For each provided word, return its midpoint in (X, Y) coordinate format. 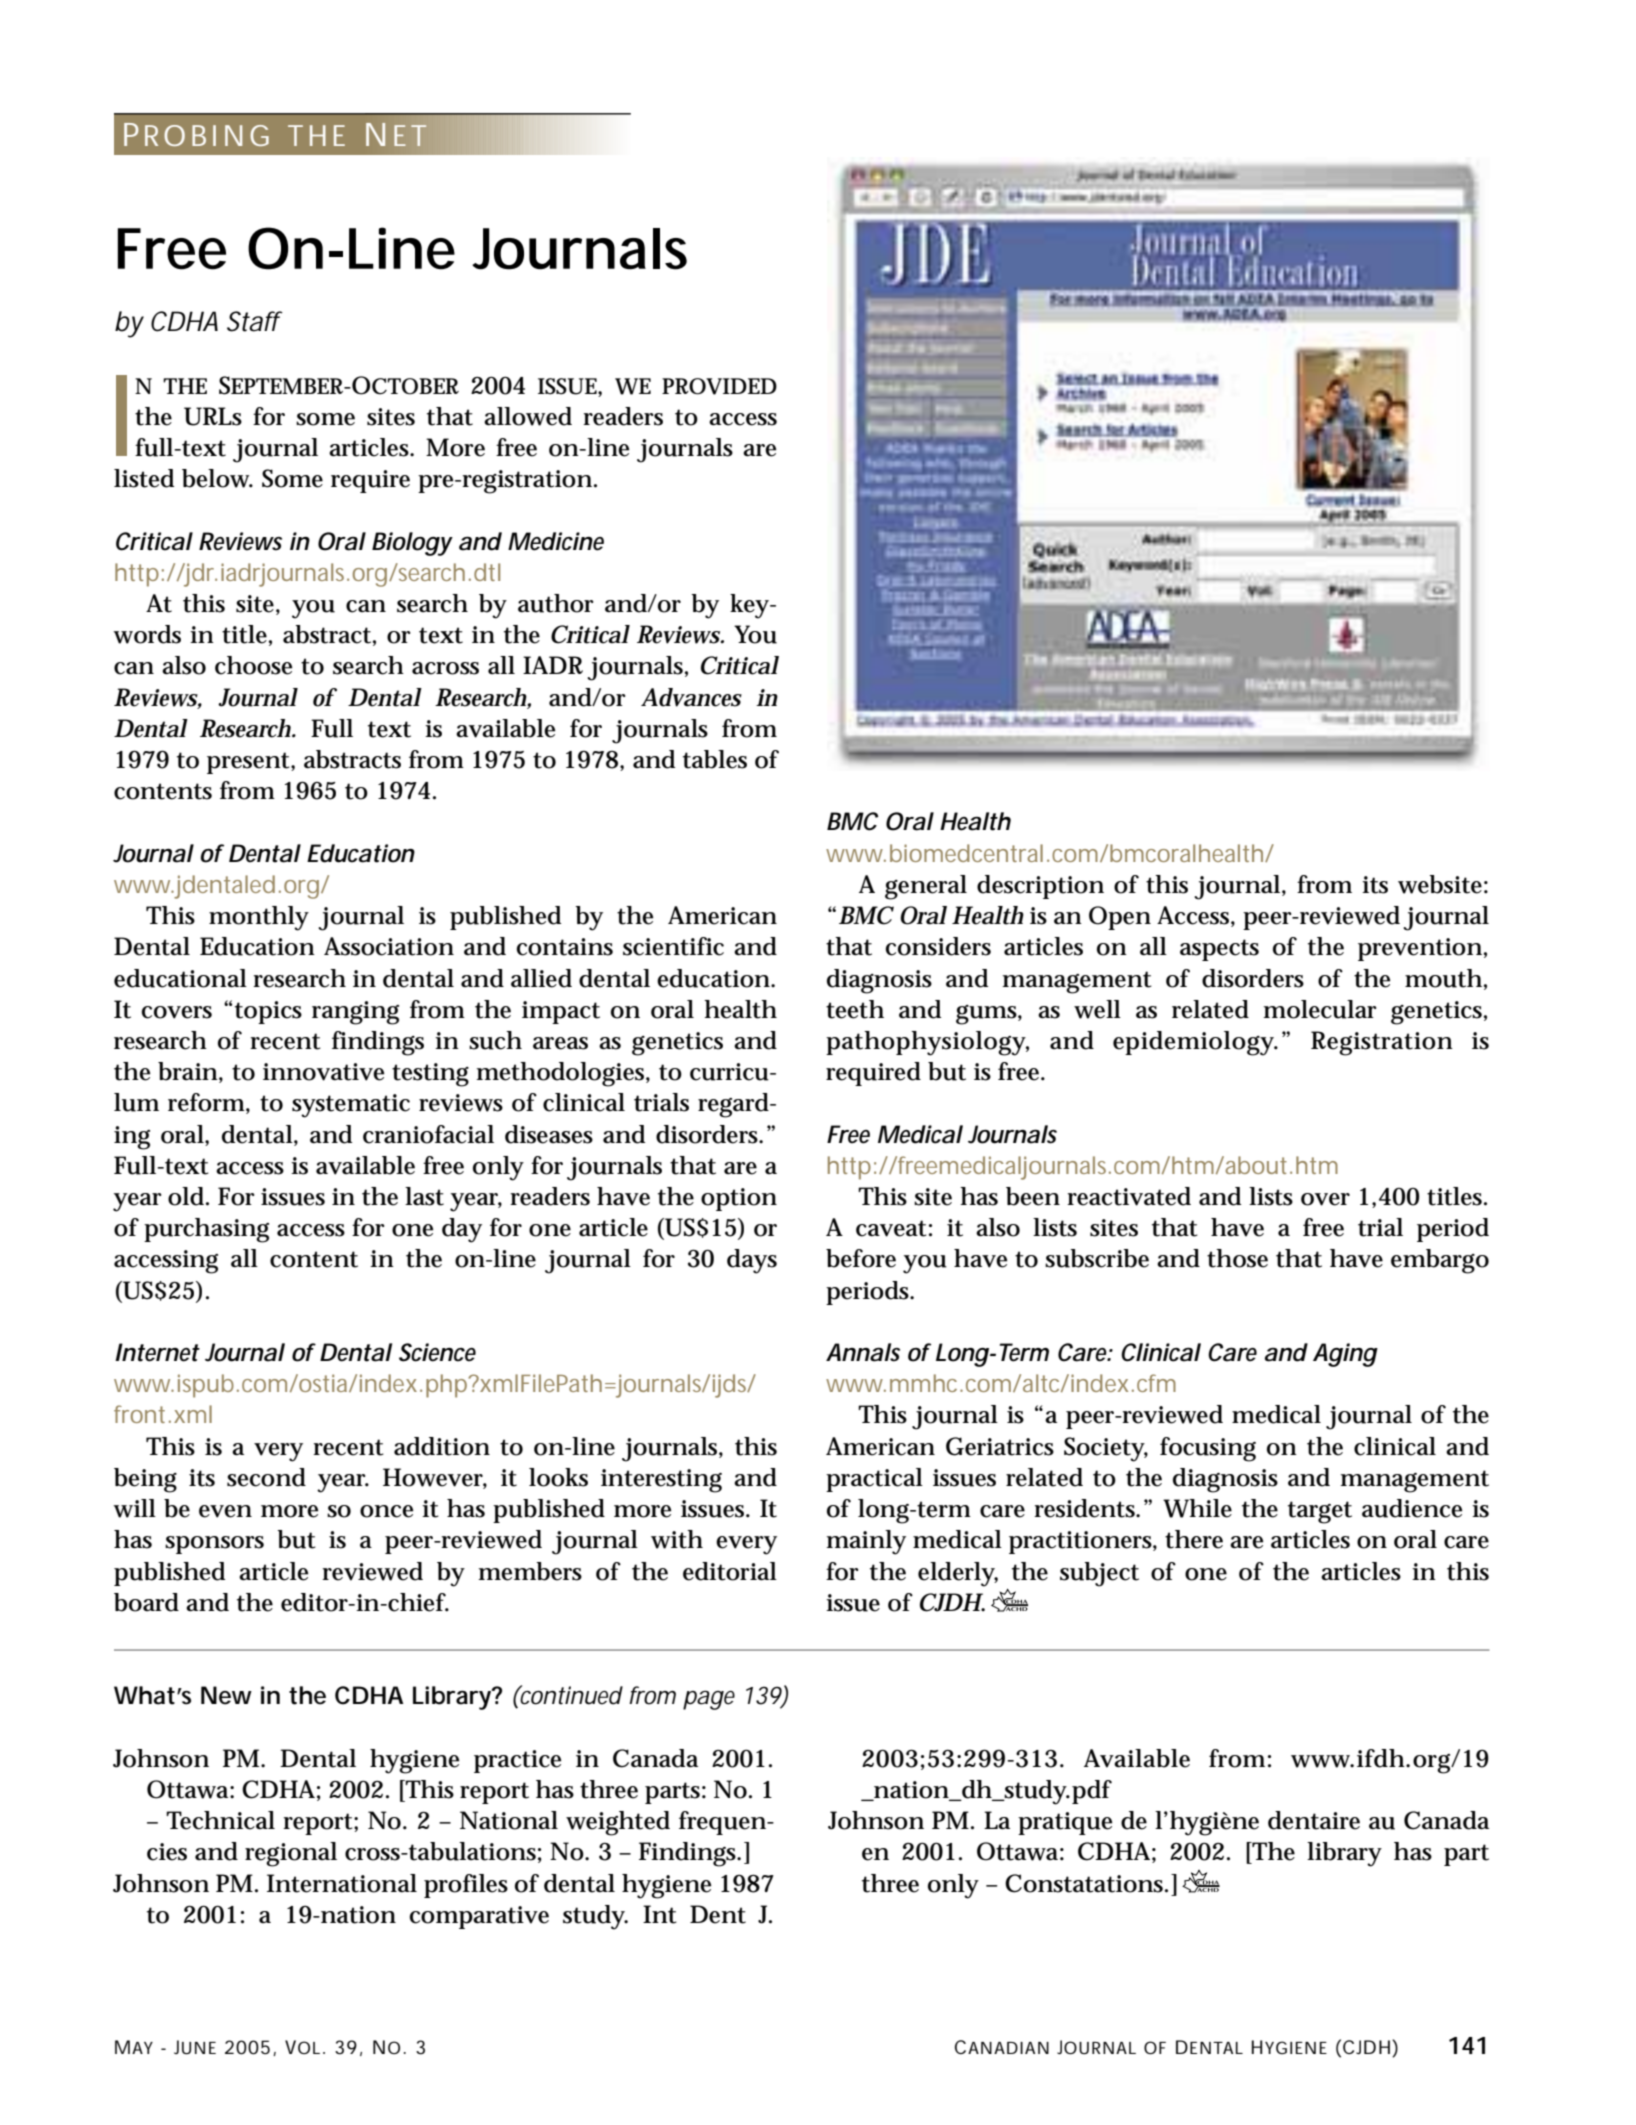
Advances (691, 697)
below (217, 478)
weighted (618, 1823)
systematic (351, 1106)
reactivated (1129, 1196)
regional (291, 1854)
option (739, 1199)
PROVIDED (719, 386)
